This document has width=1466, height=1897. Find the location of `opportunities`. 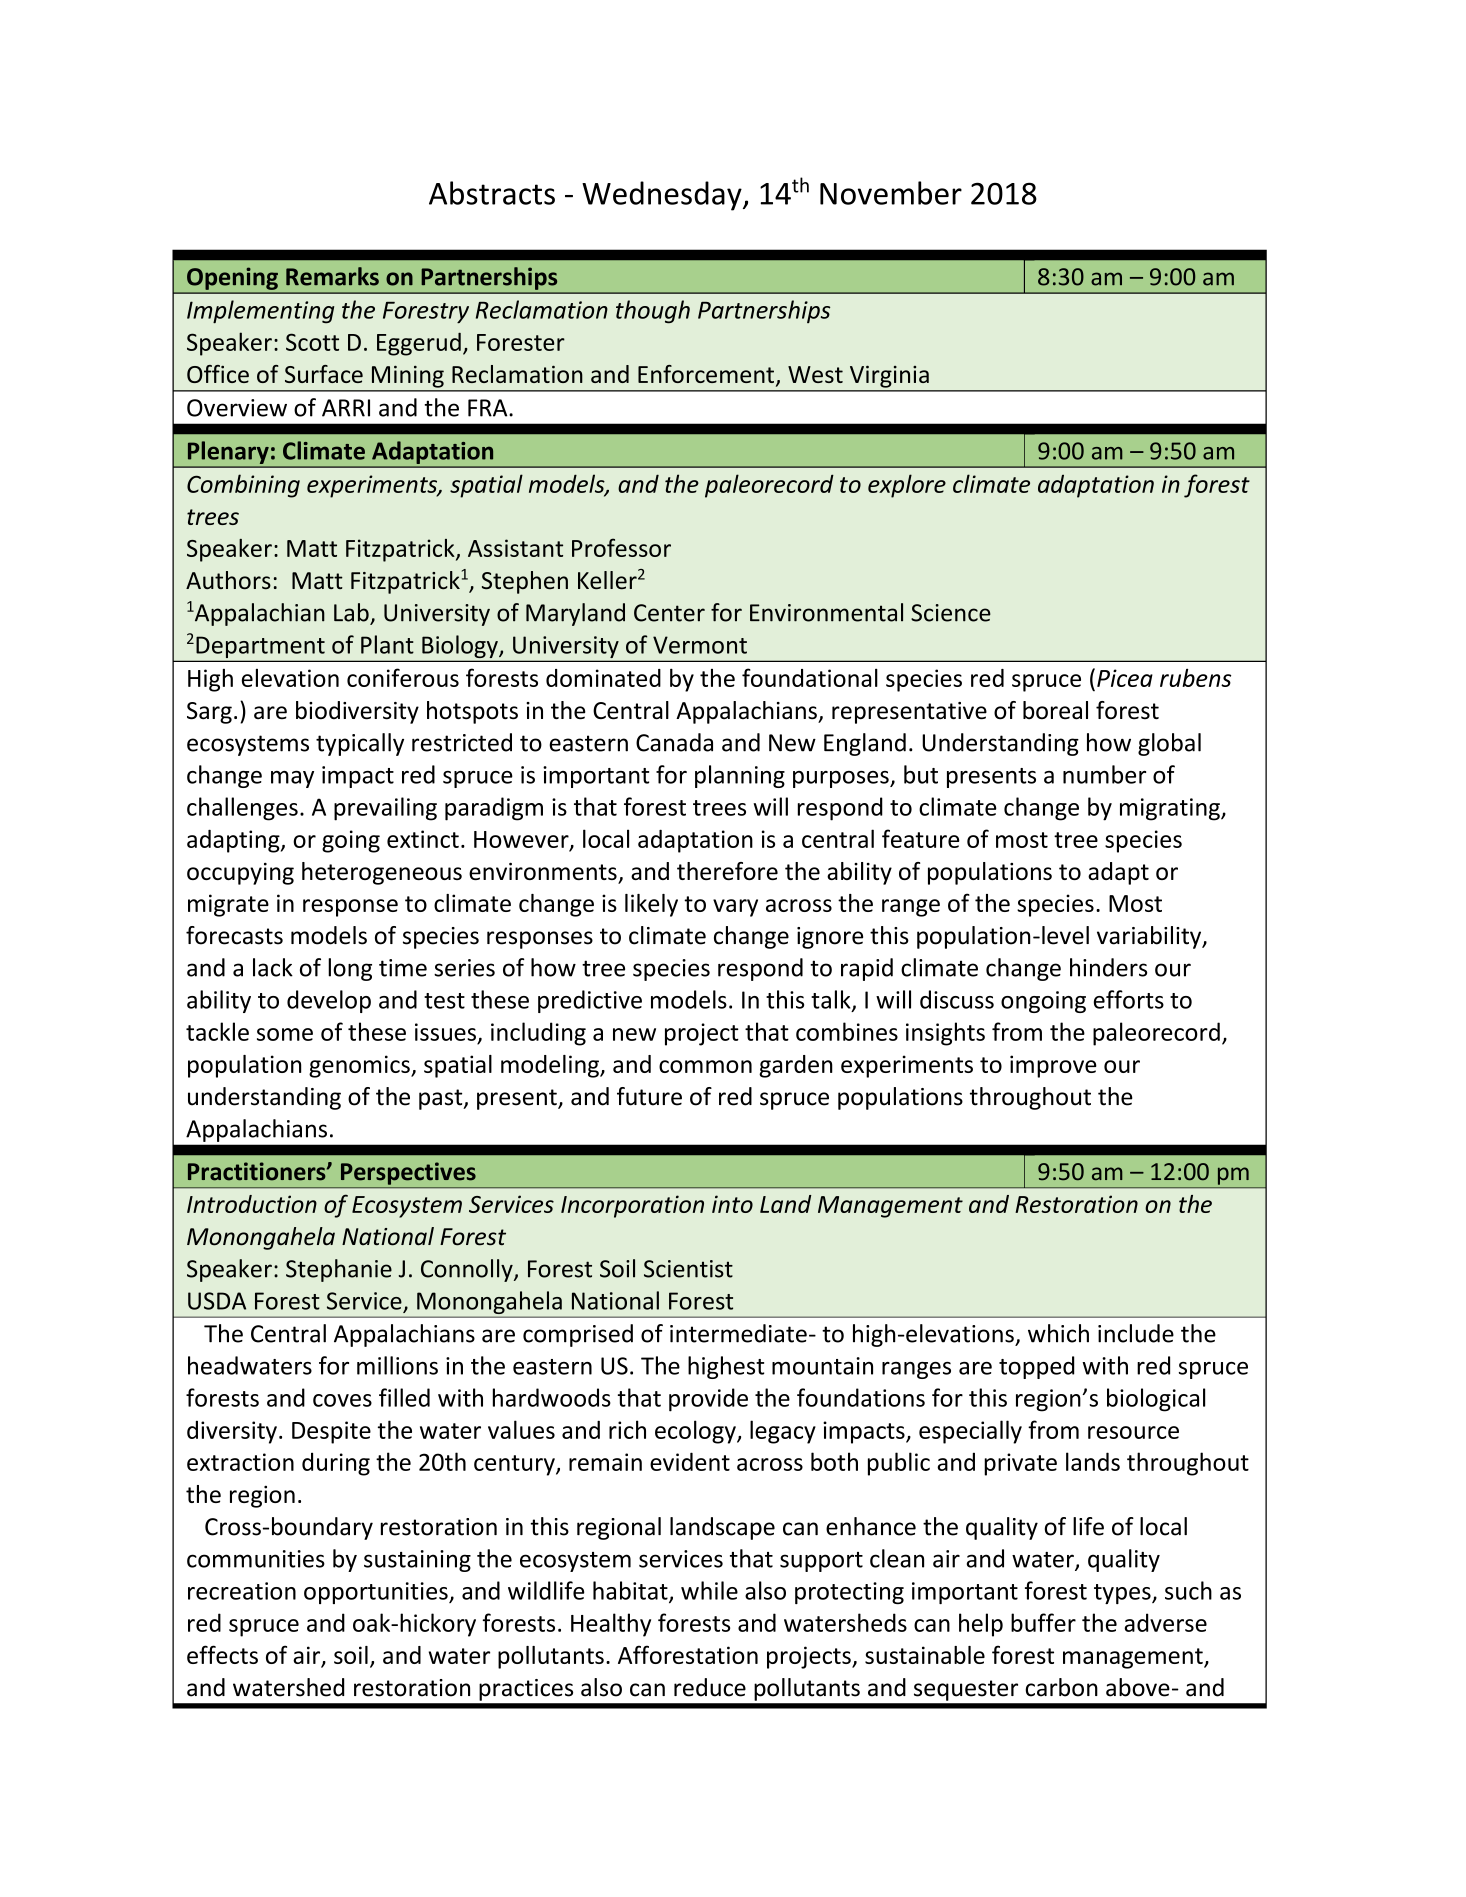

opportunities is located at coordinates (377, 1593).
